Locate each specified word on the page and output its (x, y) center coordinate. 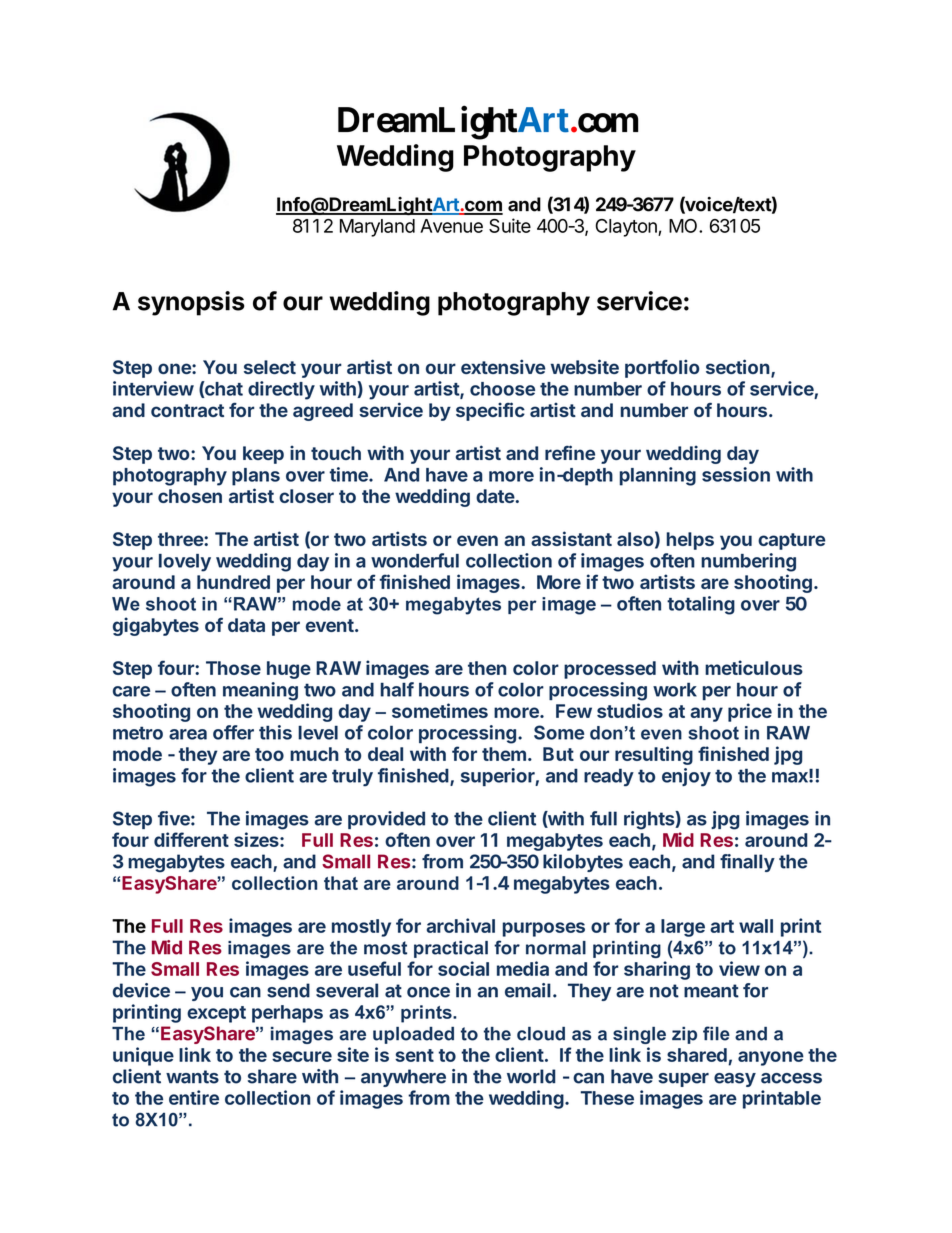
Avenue (451, 226)
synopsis (191, 303)
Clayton (627, 228)
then (487, 668)
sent (414, 1055)
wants (192, 1077)
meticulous (754, 667)
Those (233, 668)
